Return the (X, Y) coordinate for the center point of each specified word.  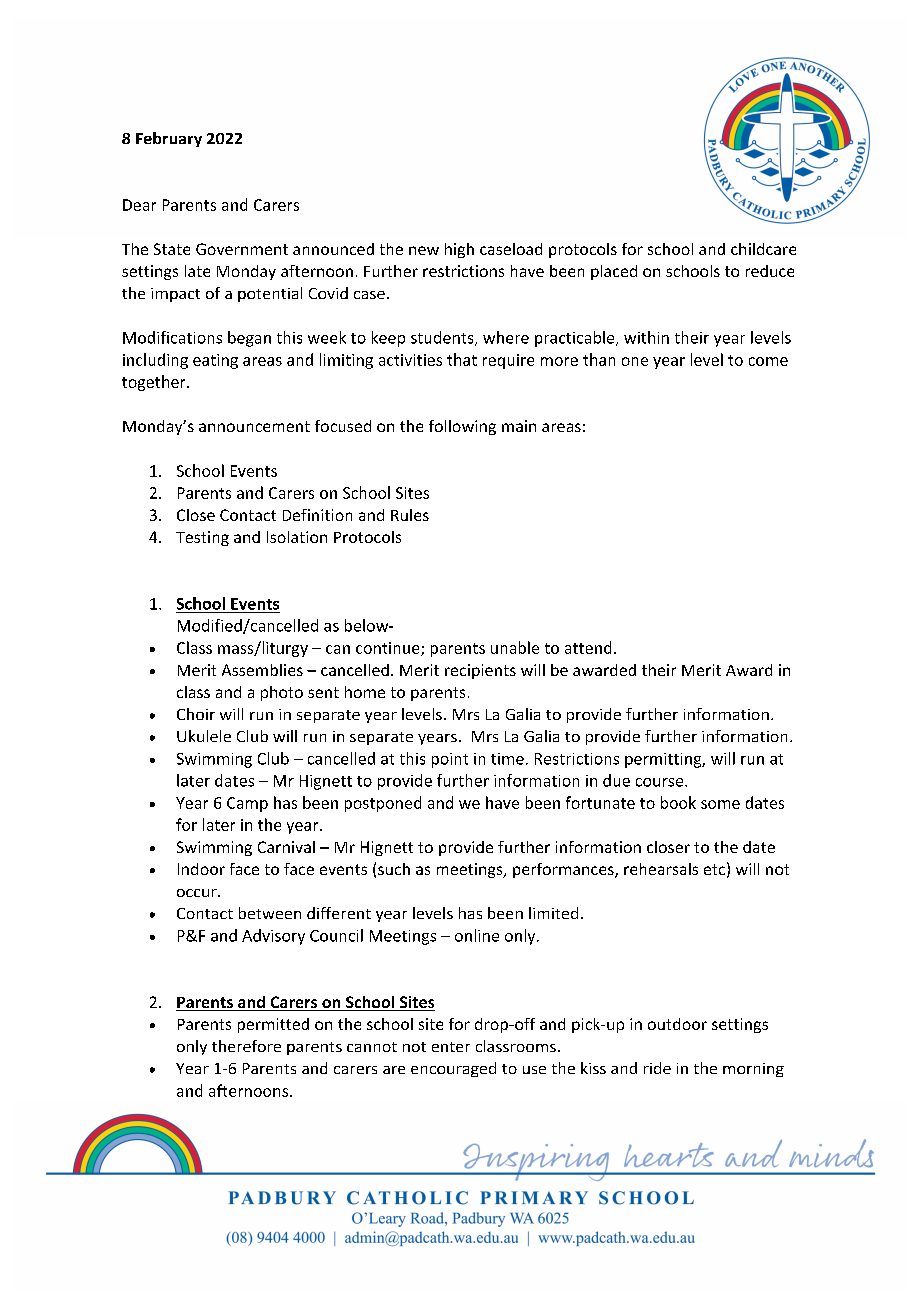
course (661, 782)
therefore (246, 1046)
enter (451, 1047)
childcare (763, 249)
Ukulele (204, 736)
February (169, 139)
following (462, 427)
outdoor (677, 1024)
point (450, 760)
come (768, 361)
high (459, 250)
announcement (254, 426)
